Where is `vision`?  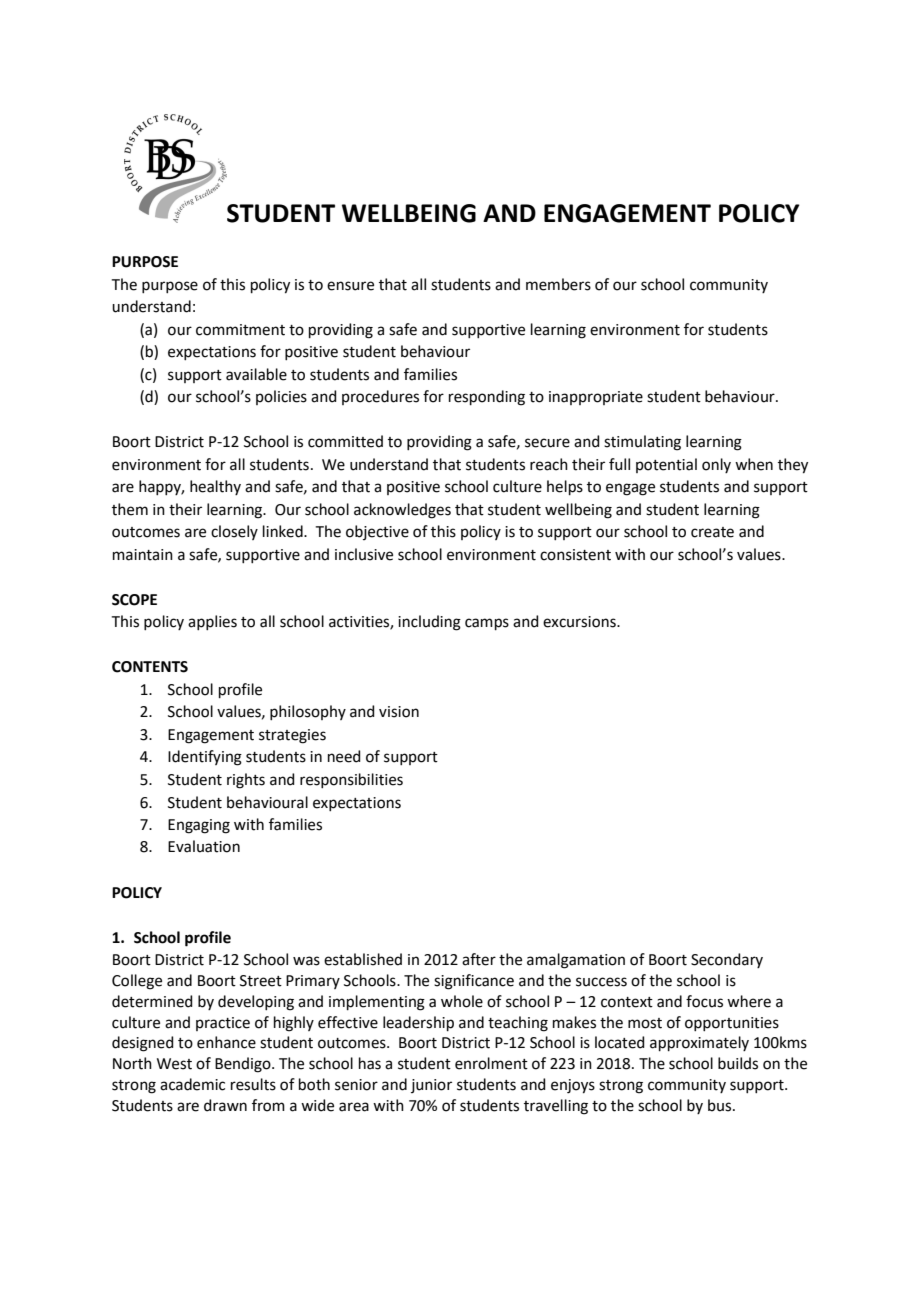 vision is located at coordinates (399, 712).
